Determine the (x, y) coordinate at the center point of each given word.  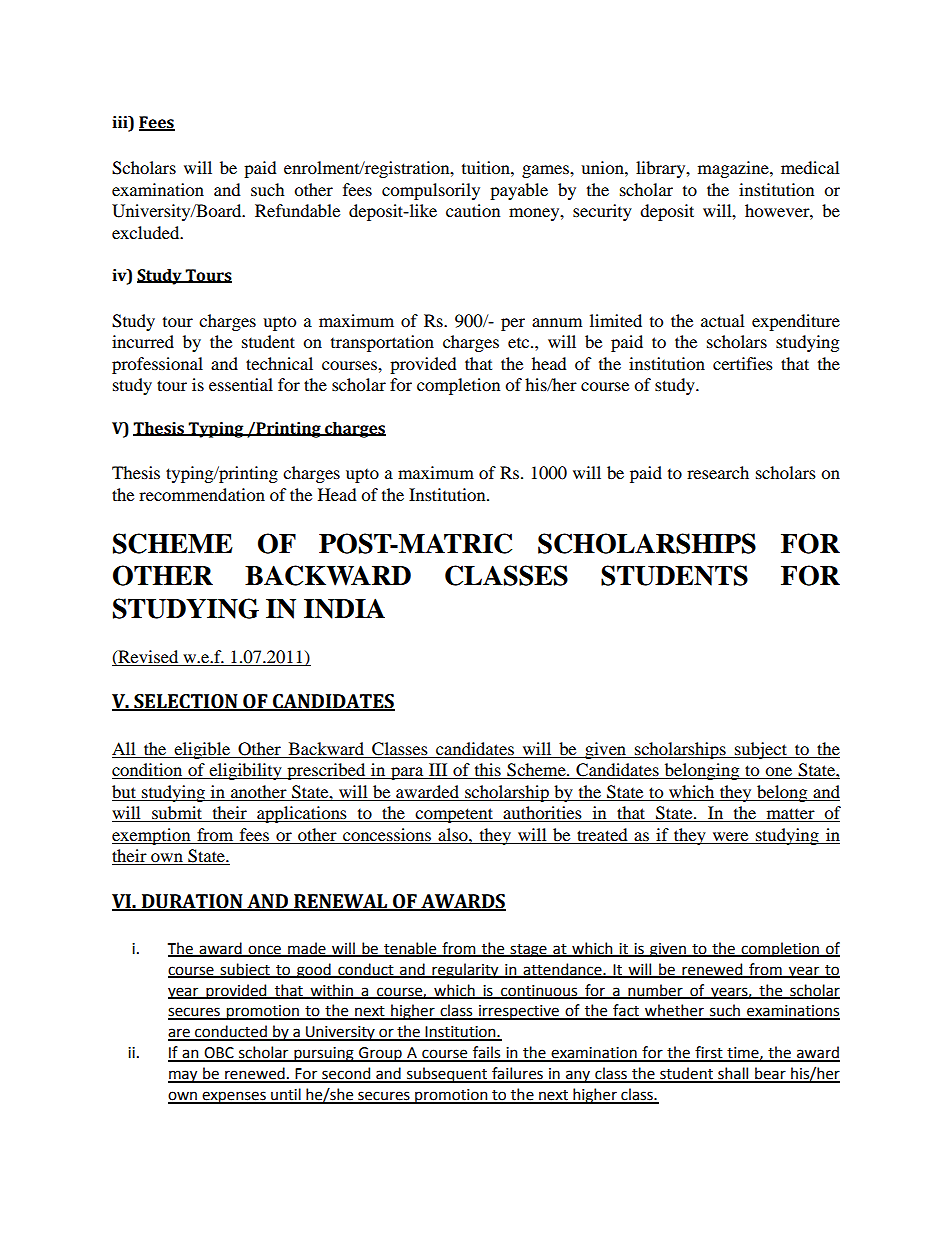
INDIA (344, 608)
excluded (147, 232)
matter (790, 815)
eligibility (245, 771)
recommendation (202, 494)
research (718, 472)
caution (473, 210)
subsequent (447, 1075)
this (487, 771)
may (184, 1076)
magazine (734, 169)
